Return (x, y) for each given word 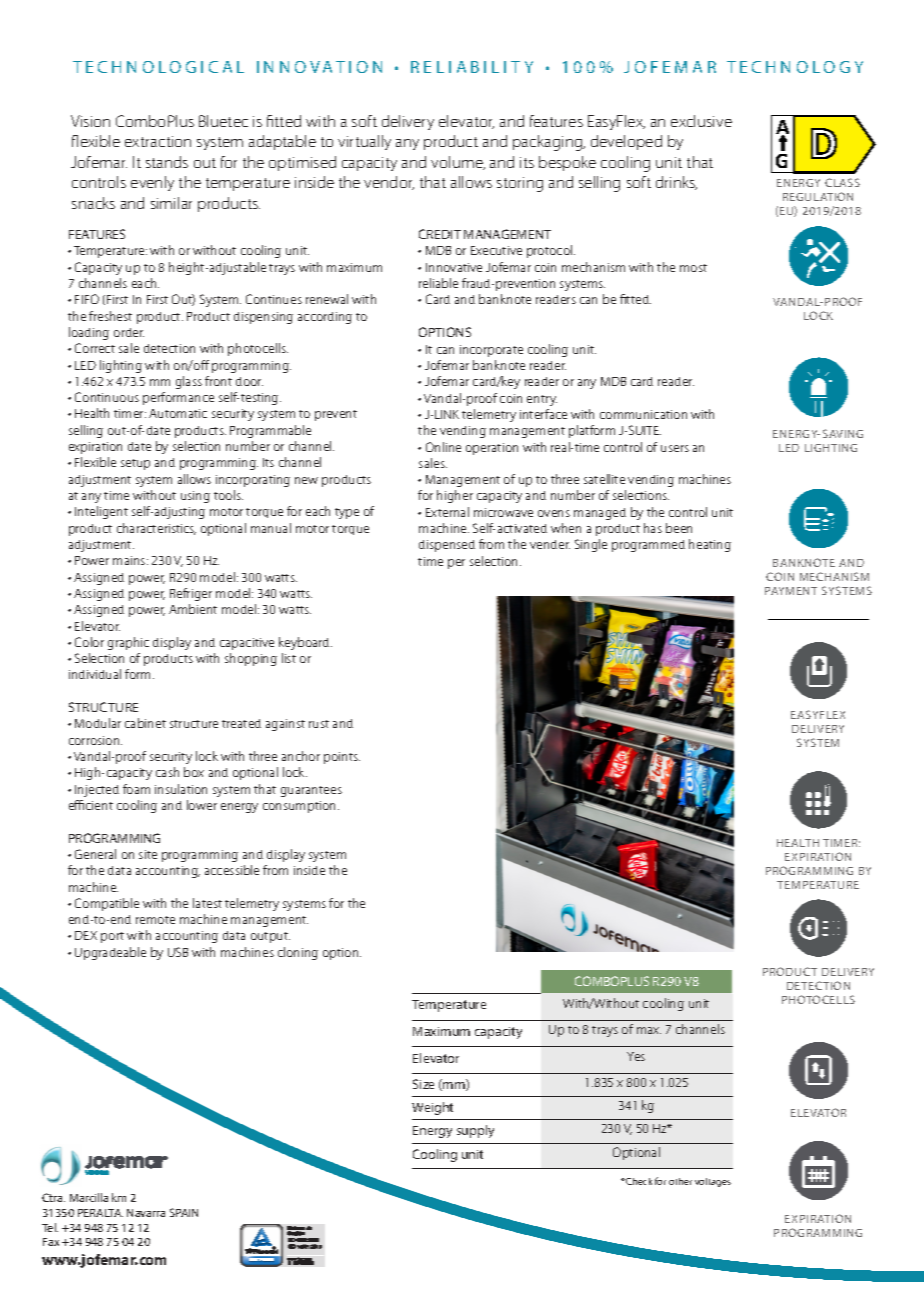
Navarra (146, 1213)
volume (458, 163)
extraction (158, 141)
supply (475, 1131)
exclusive (701, 121)
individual (95, 674)
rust (319, 724)
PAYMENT (791, 591)
